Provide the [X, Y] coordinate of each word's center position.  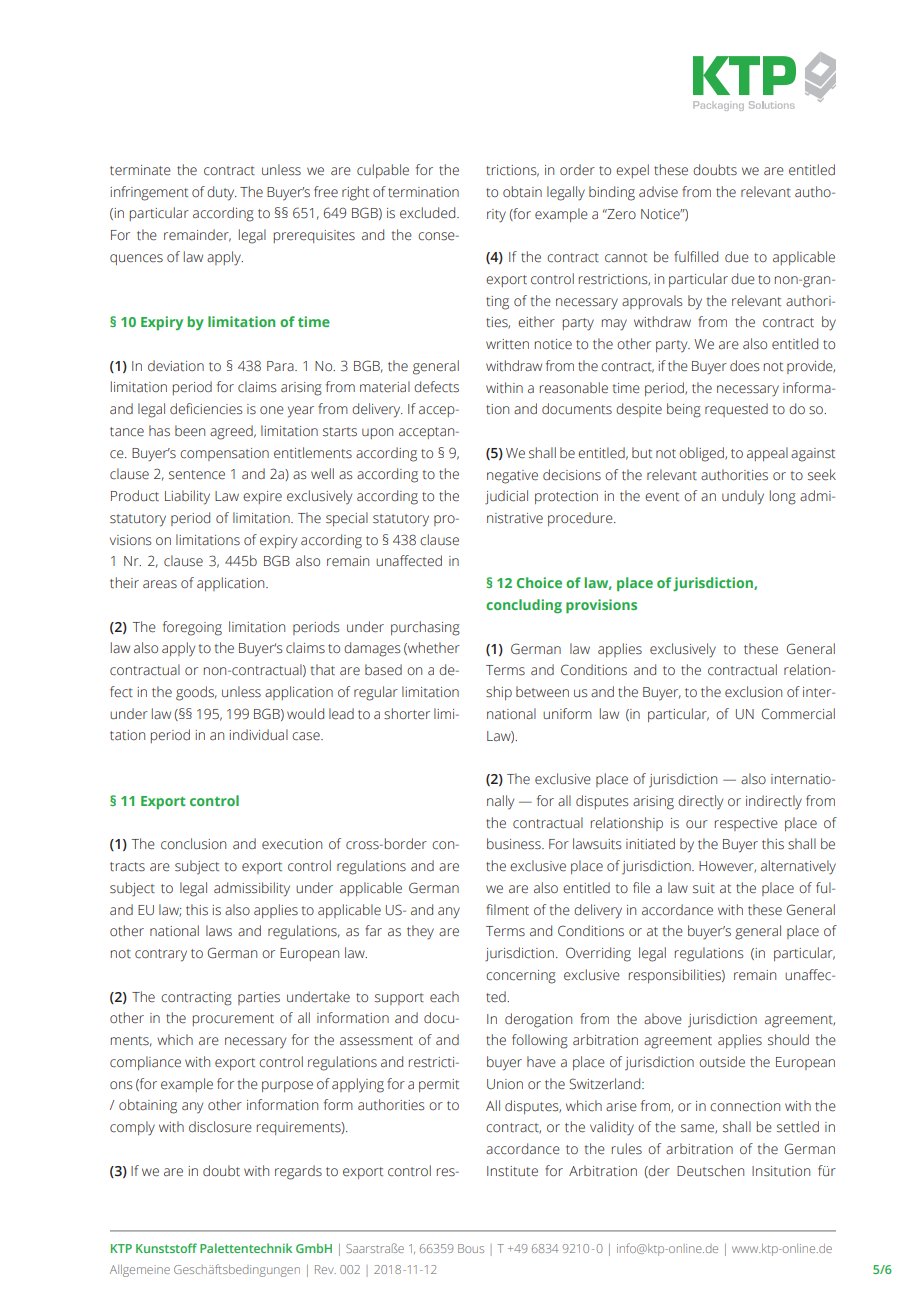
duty [222, 193]
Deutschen [710, 1171]
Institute [512, 1171]
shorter [407, 714]
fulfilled [696, 257]
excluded [429, 213]
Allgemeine [140, 1271]
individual [258, 735]
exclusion [753, 692]
